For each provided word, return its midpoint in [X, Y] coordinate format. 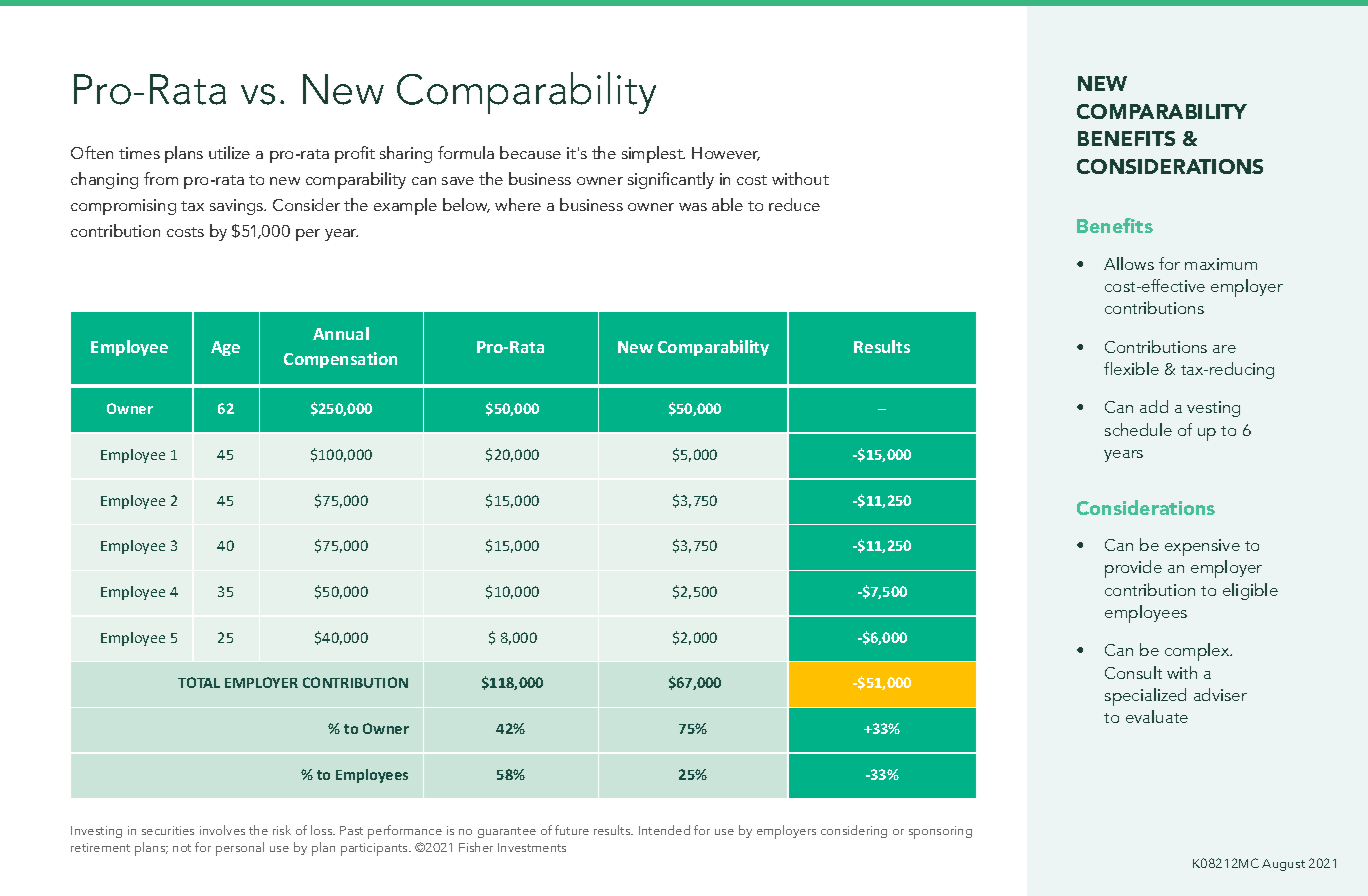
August [1283, 865]
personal [240, 849]
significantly [671, 180]
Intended [664, 830]
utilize [229, 152]
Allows [1129, 263]
